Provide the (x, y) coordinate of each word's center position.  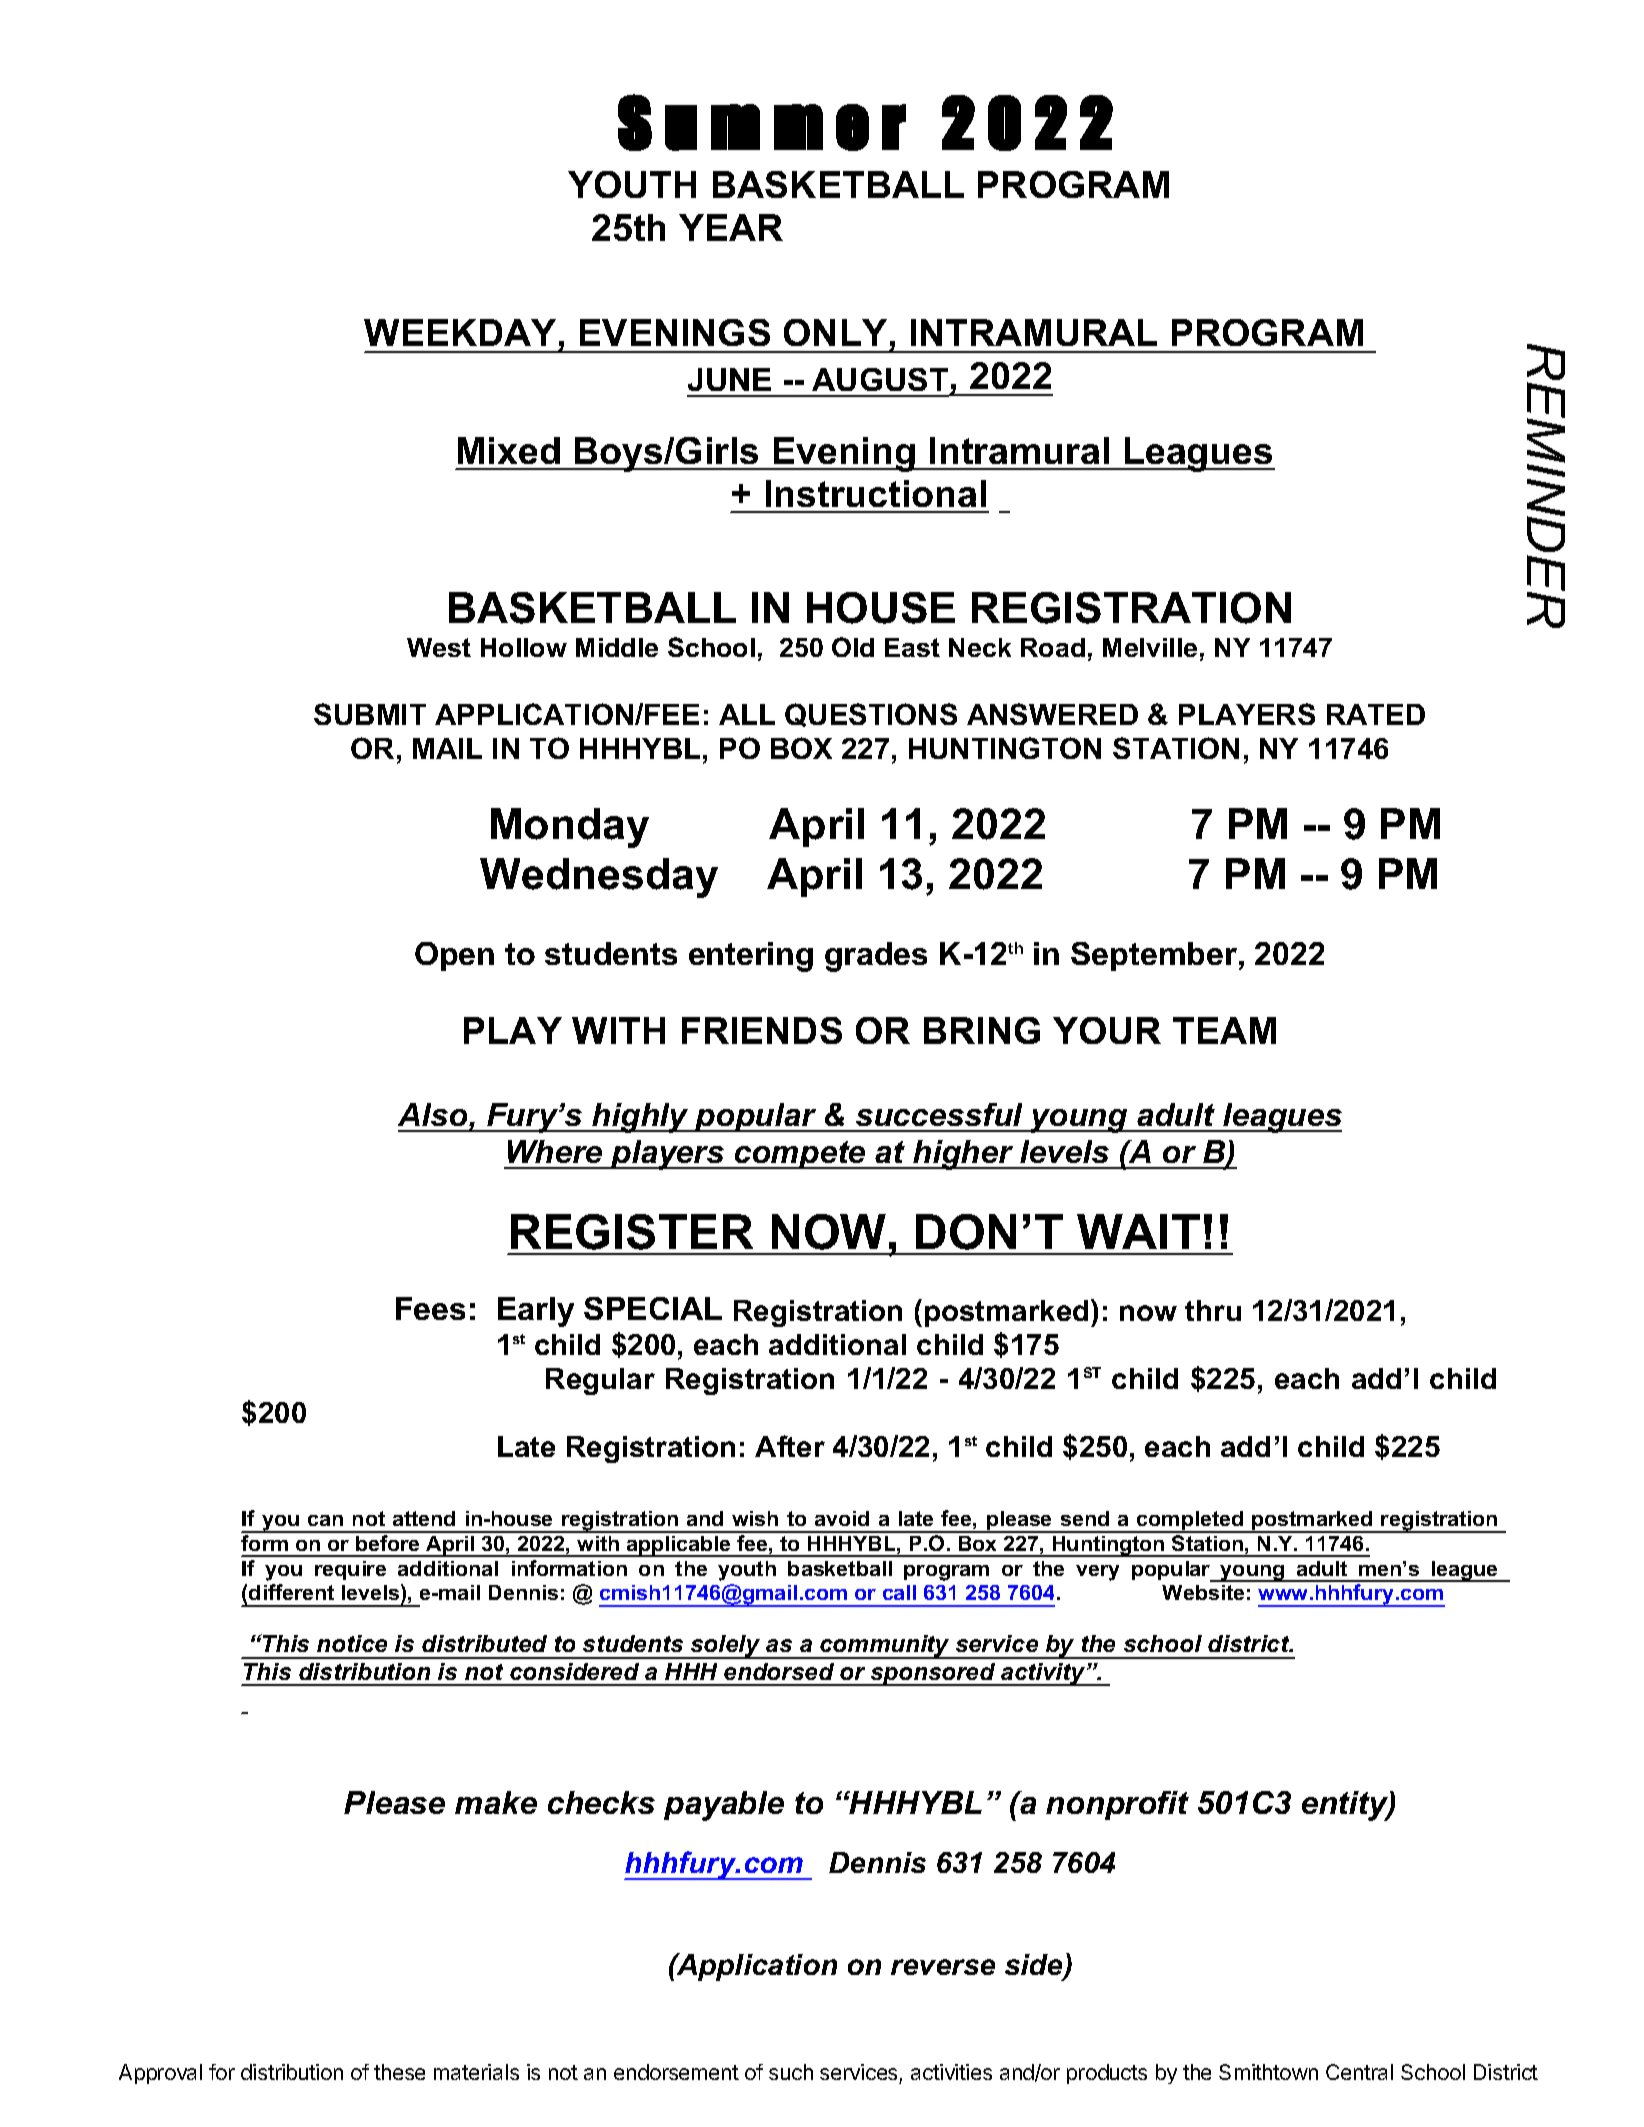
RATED (1376, 714)
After (790, 1446)
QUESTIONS (871, 715)
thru (1213, 1310)
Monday (570, 828)
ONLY (835, 332)
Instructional (876, 493)
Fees (430, 1308)
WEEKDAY (460, 332)
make (496, 1802)
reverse (943, 1967)
